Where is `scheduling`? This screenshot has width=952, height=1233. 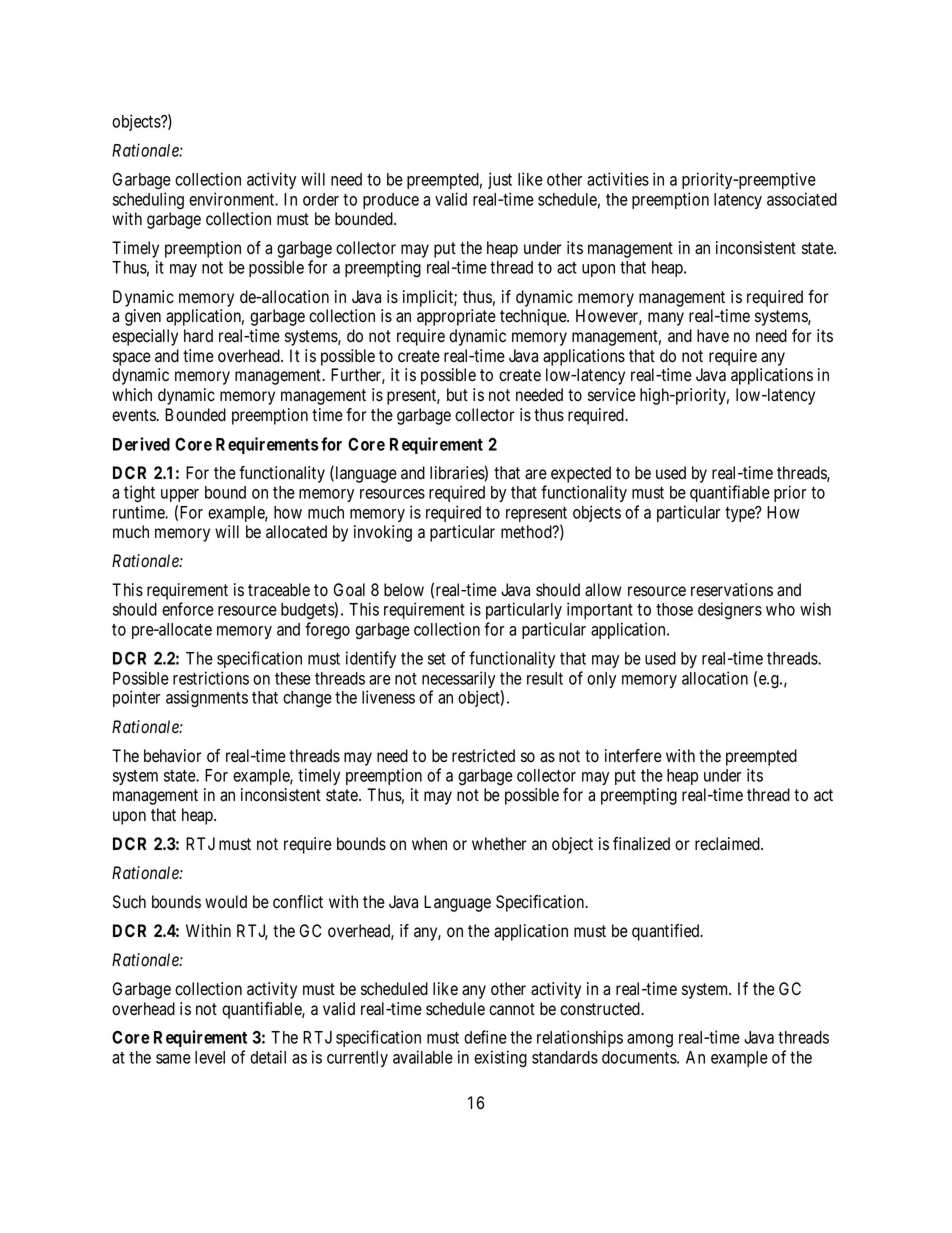 scheduling is located at coordinates (148, 201).
